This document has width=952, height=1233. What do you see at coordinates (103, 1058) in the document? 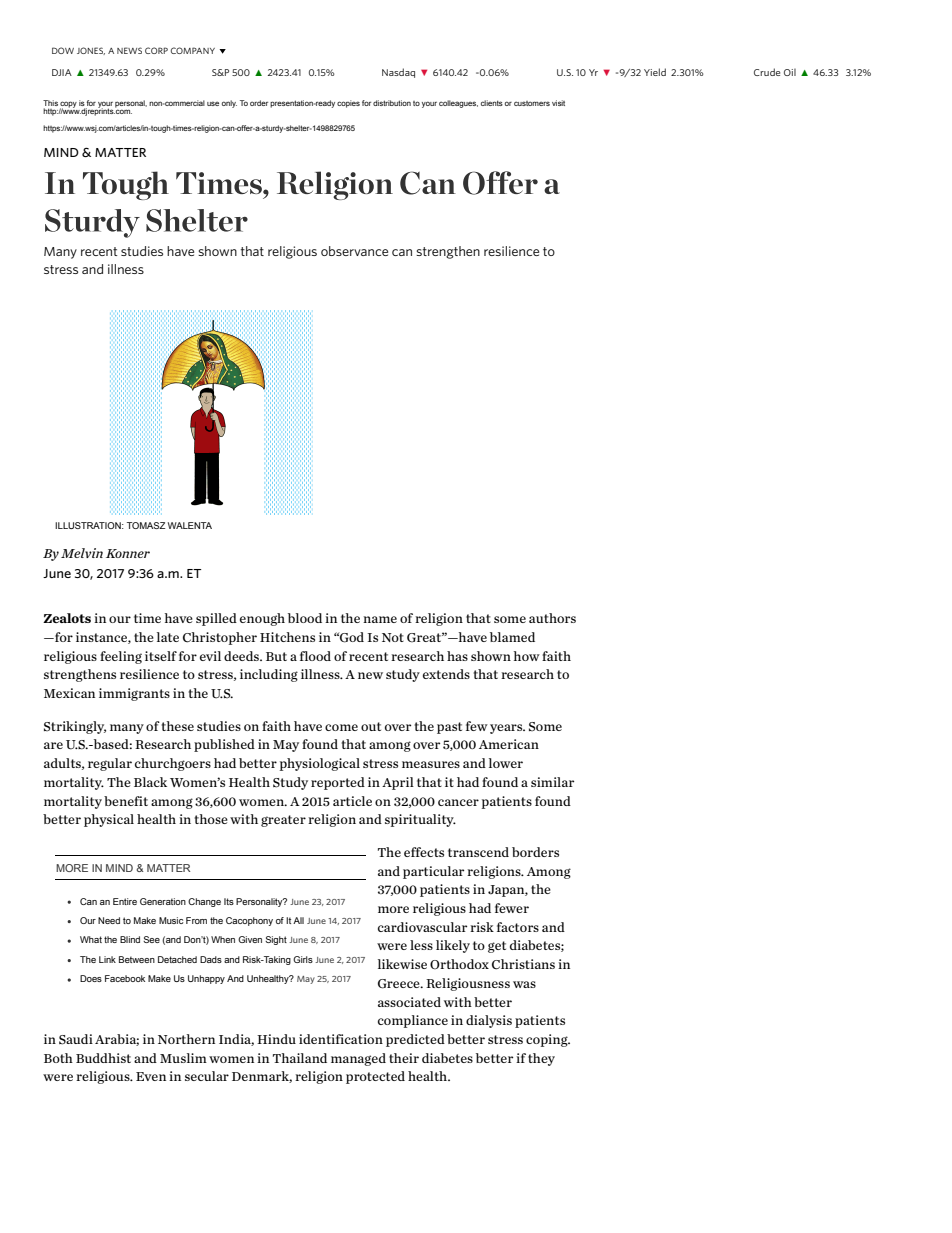
I see `Buddhist` at bounding box center [103, 1058].
